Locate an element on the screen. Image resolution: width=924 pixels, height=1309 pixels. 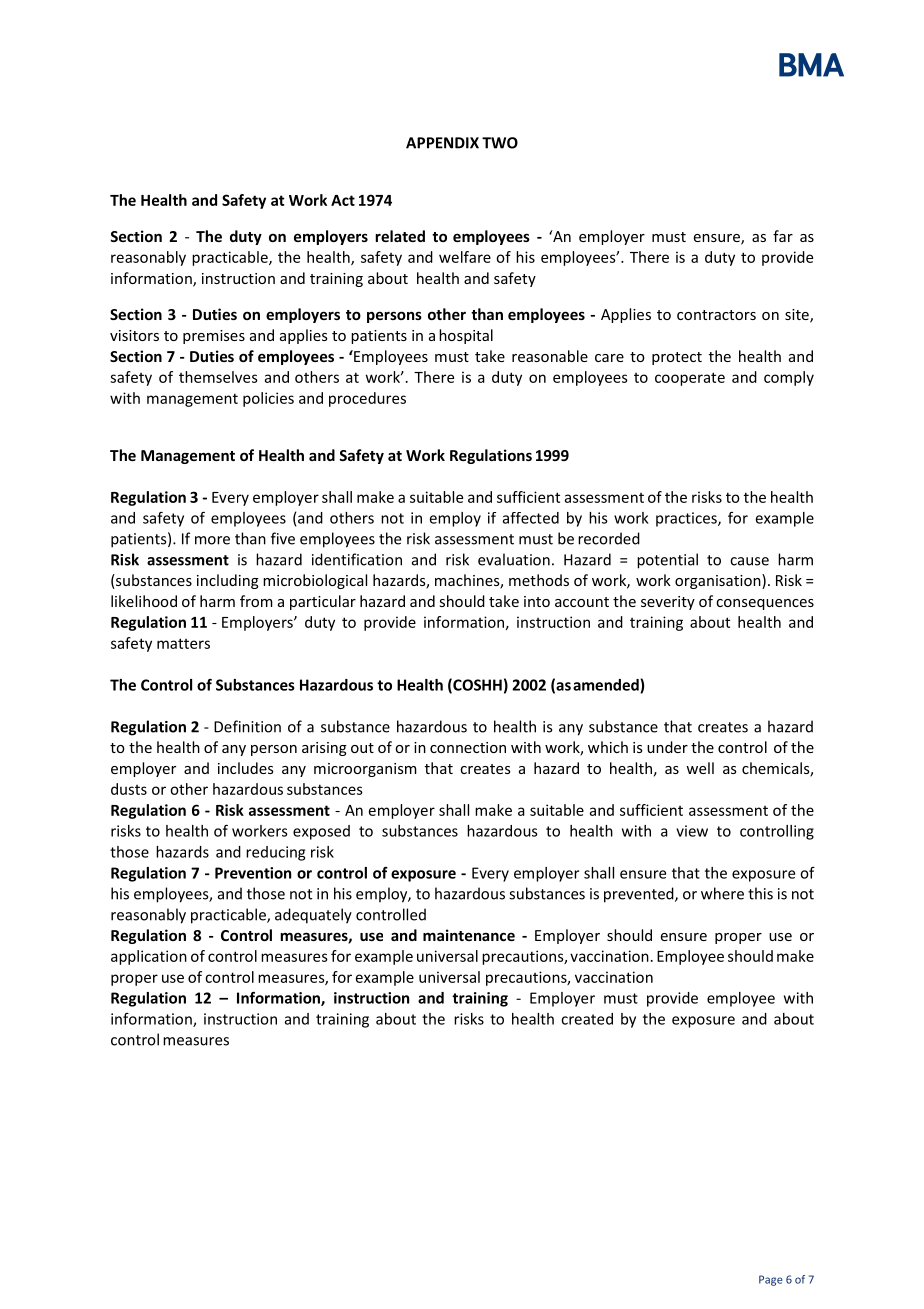
maintenance is located at coordinates (469, 935).
